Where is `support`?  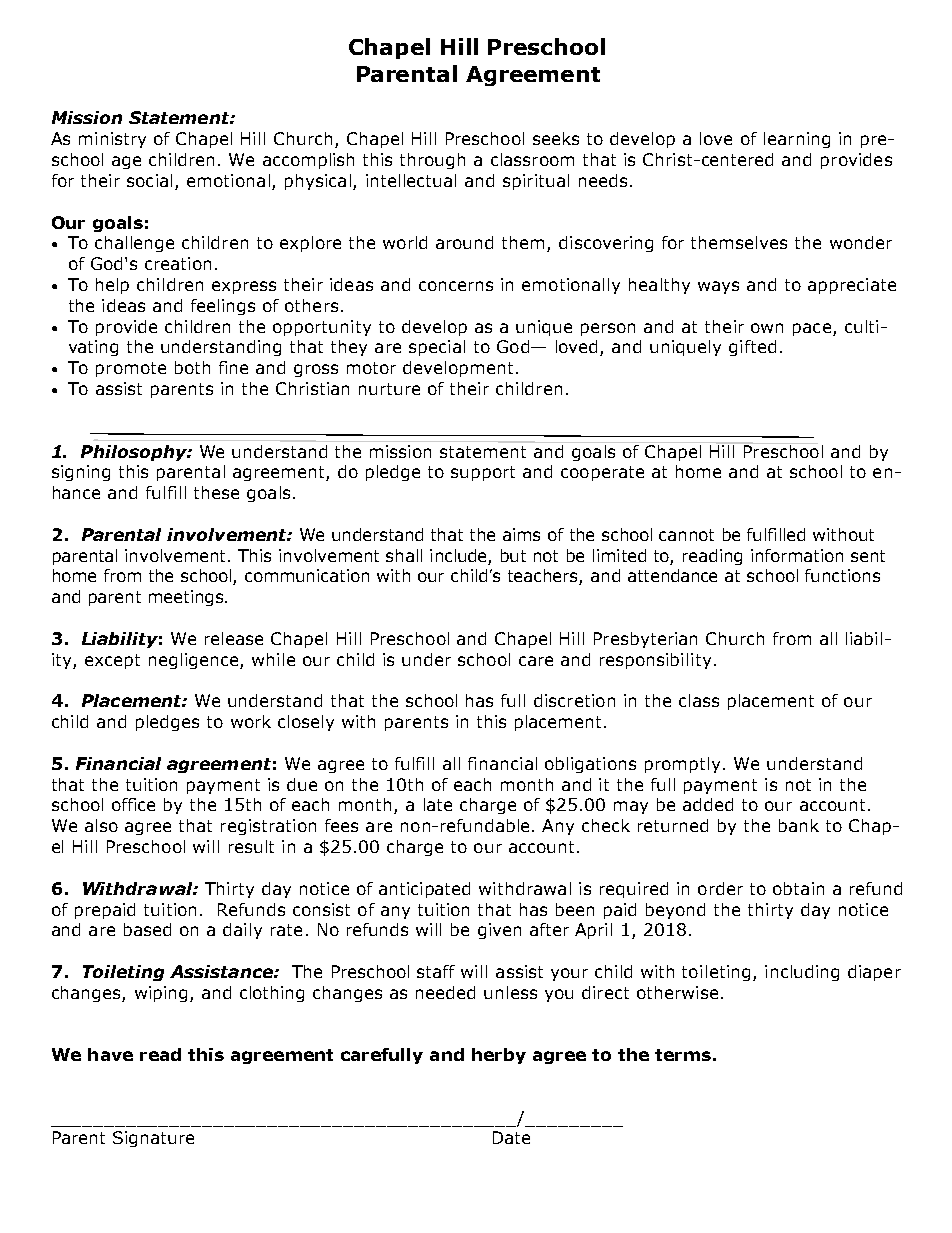 support is located at coordinates (483, 473).
